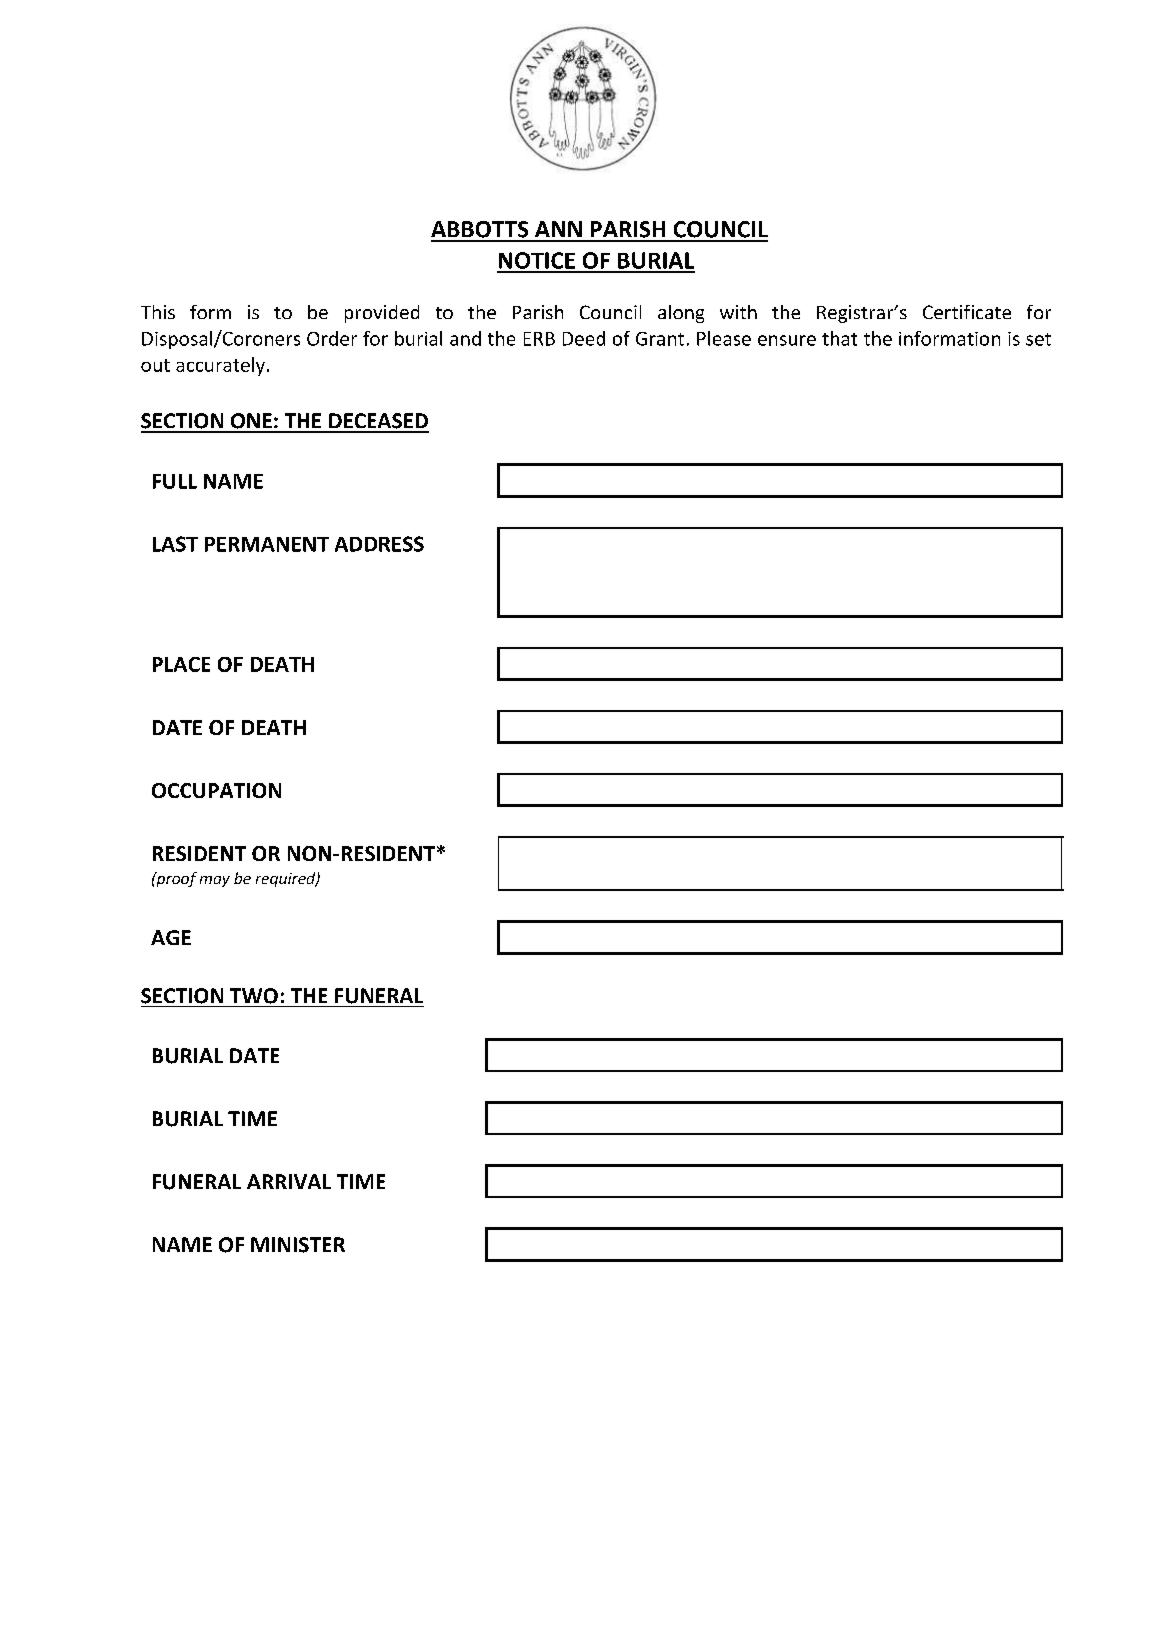 This document has width=1162, height=1643. What do you see at coordinates (289, 1181) in the document?
I see `ARRIVAL` at bounding box center [289, 1181].
